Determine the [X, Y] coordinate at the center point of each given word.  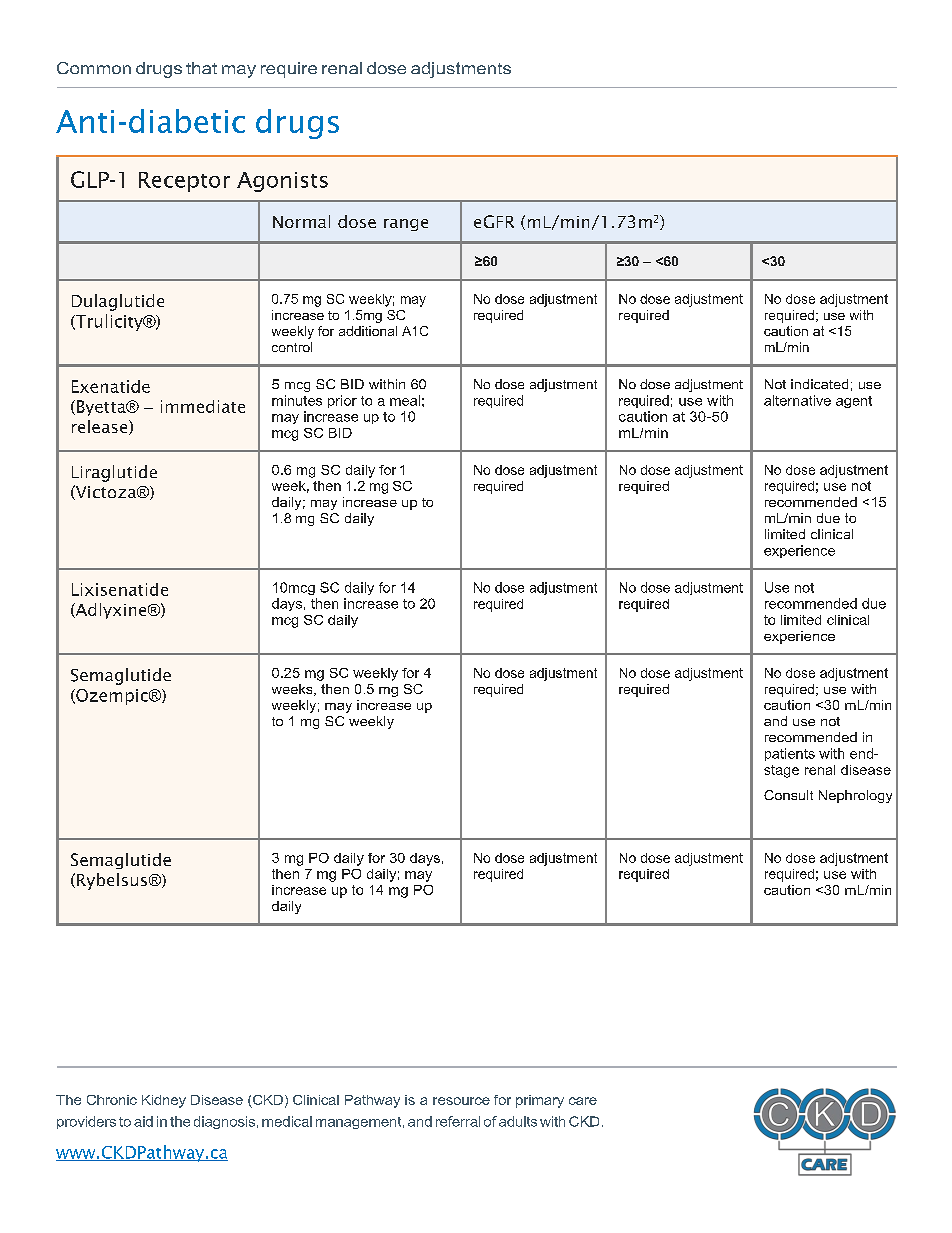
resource [461, 1101]
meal [405, 400]
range [406, 225]
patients [790, 754]
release [101, 427]
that [201, 68]
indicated [819, 384]
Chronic [112, 1100]
